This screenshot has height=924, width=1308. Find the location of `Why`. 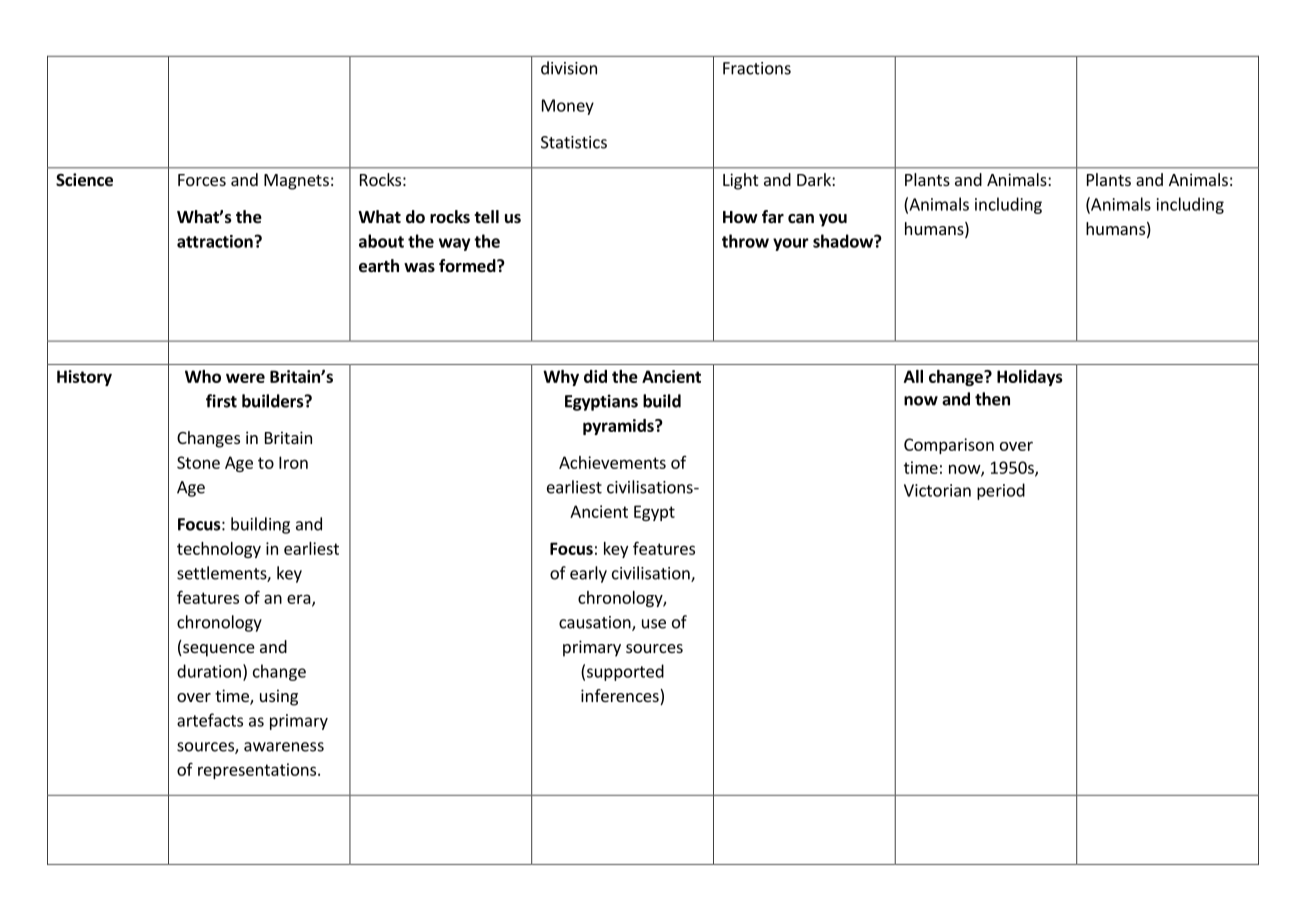

Why is located at coordinates (561, 378).
